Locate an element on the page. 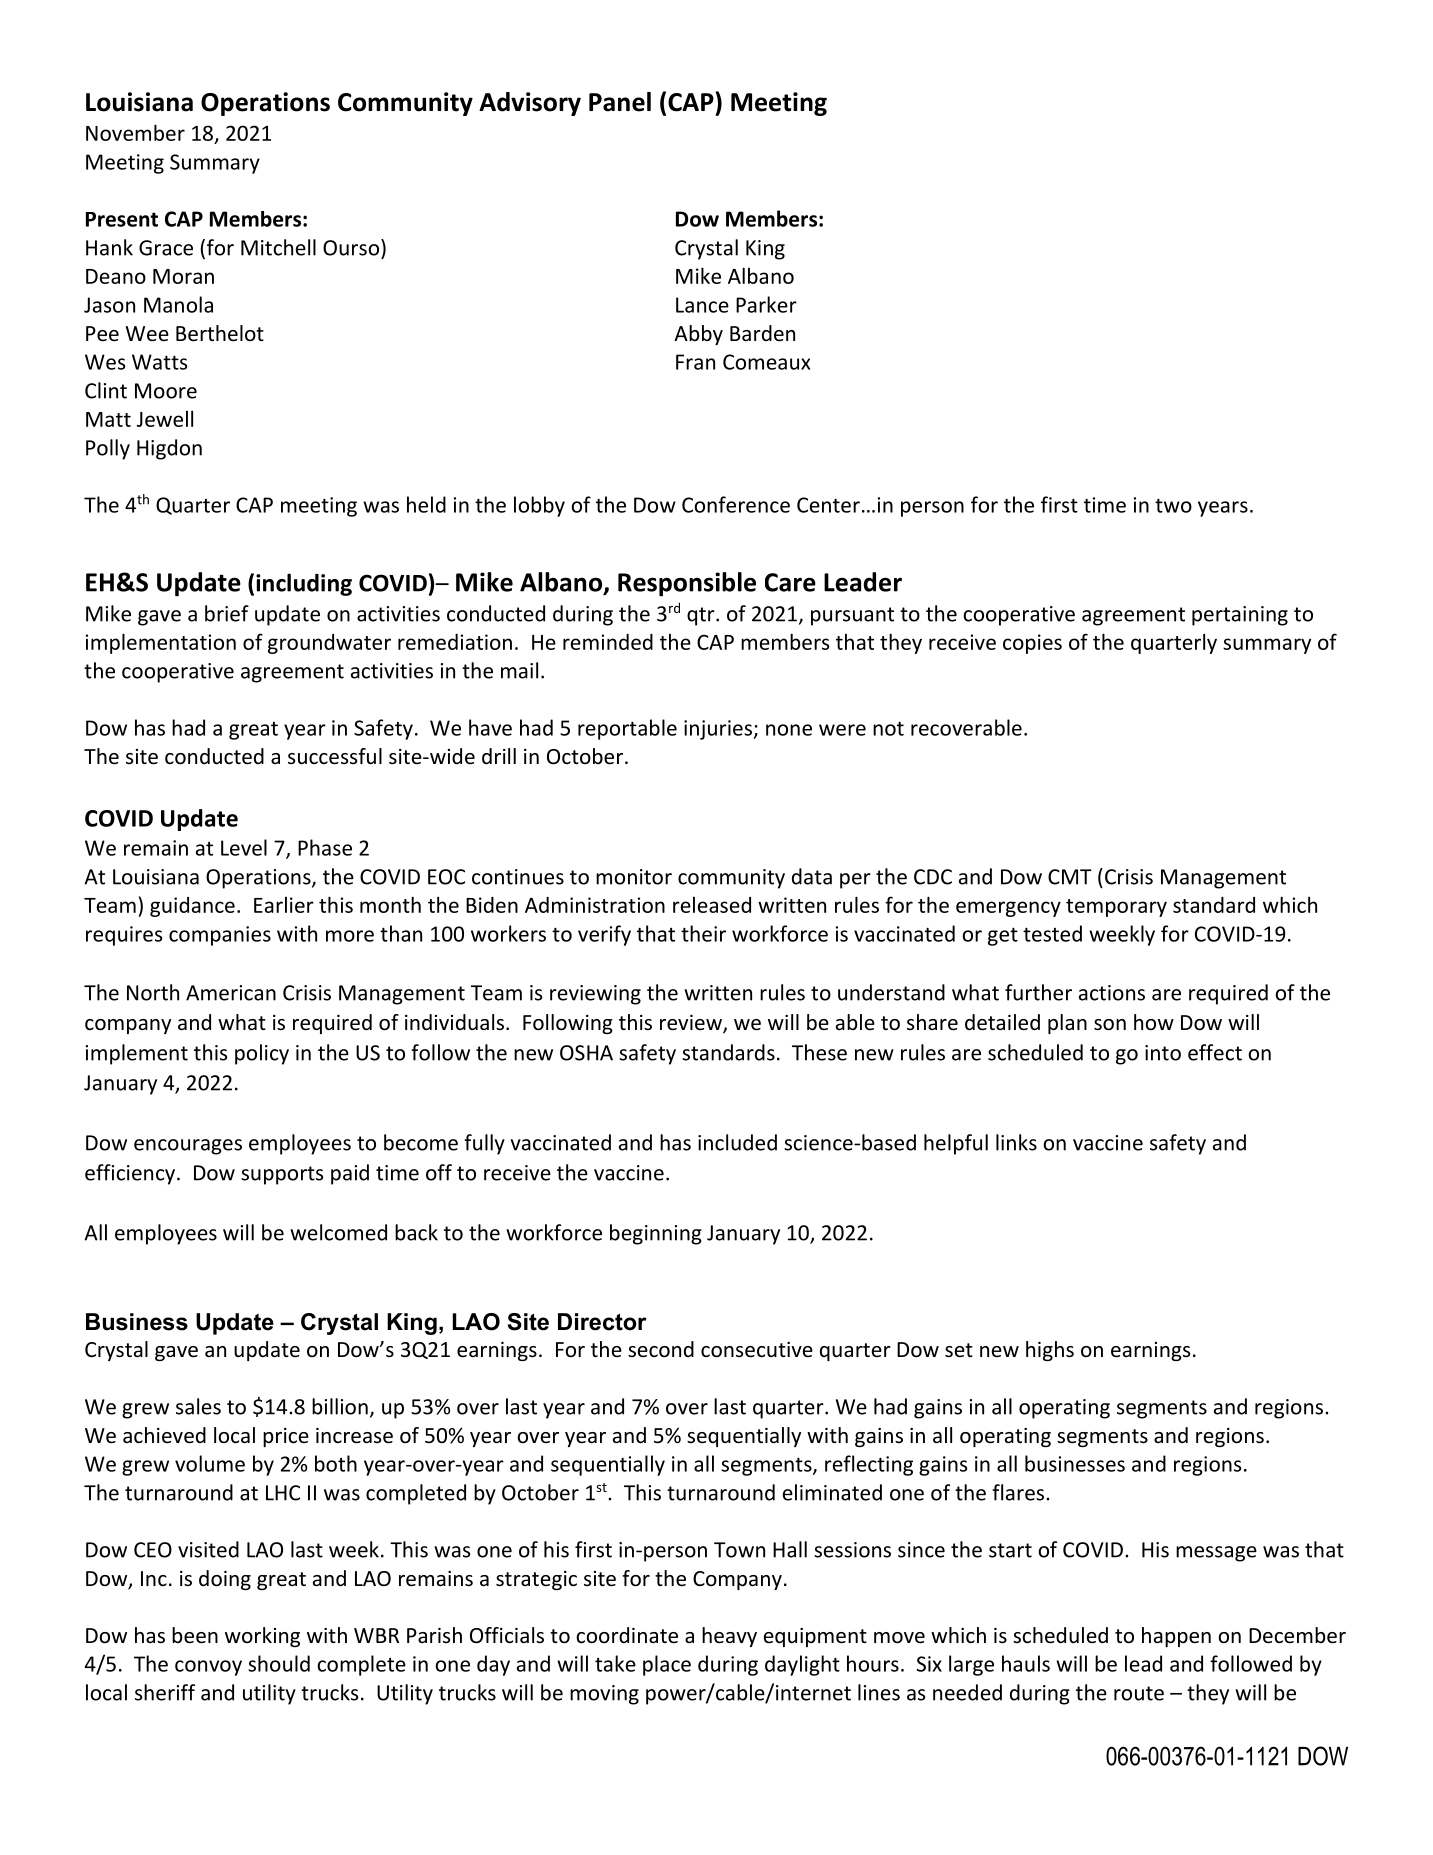 Image resolution: width=1433 pixels, height=1855 pixels. welcomed is located at coordinates (338, 1232).
